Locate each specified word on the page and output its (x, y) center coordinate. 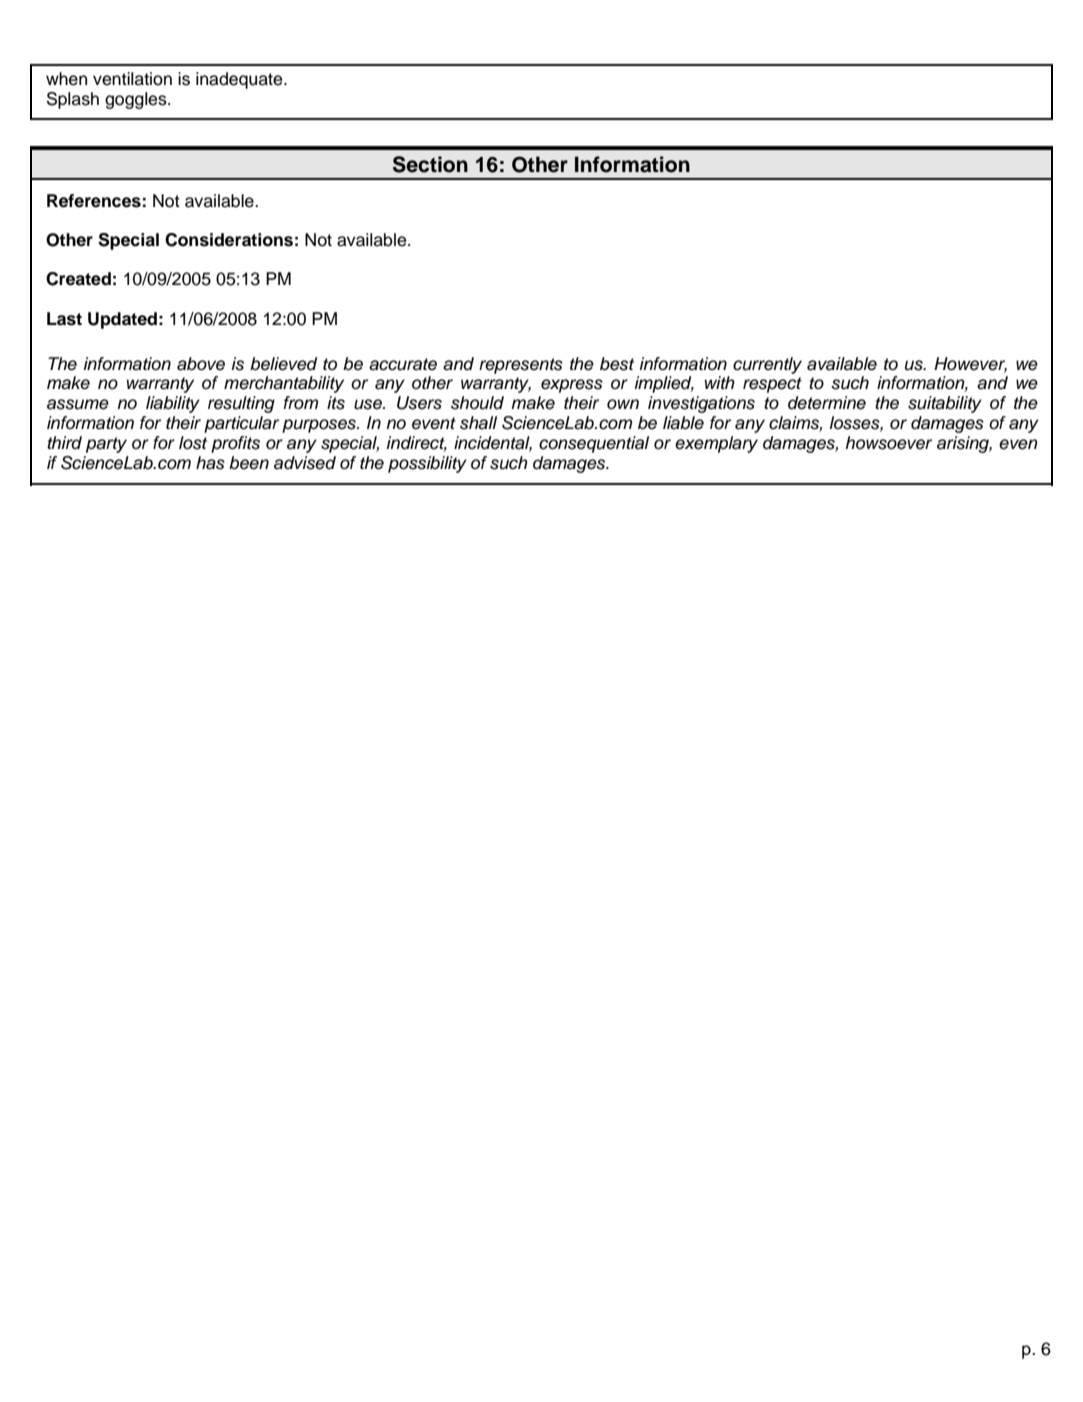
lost (193, 443)
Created (78, 279)
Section (430, 164)
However (970, 364)
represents (521, 366)
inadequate (240, 80)
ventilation (132, 79)
